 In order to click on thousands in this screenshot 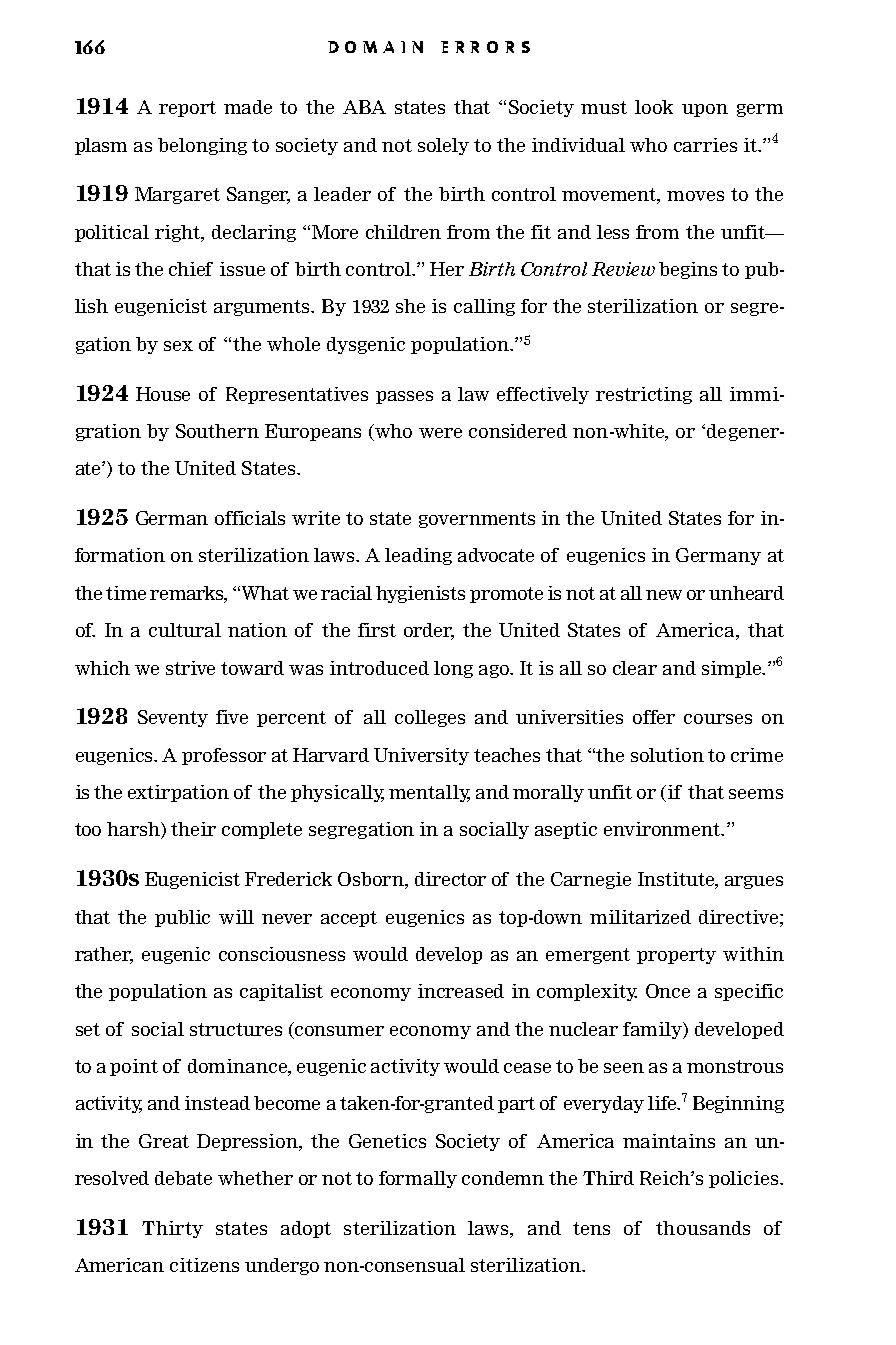, I will do `click(703, 1228)`.
